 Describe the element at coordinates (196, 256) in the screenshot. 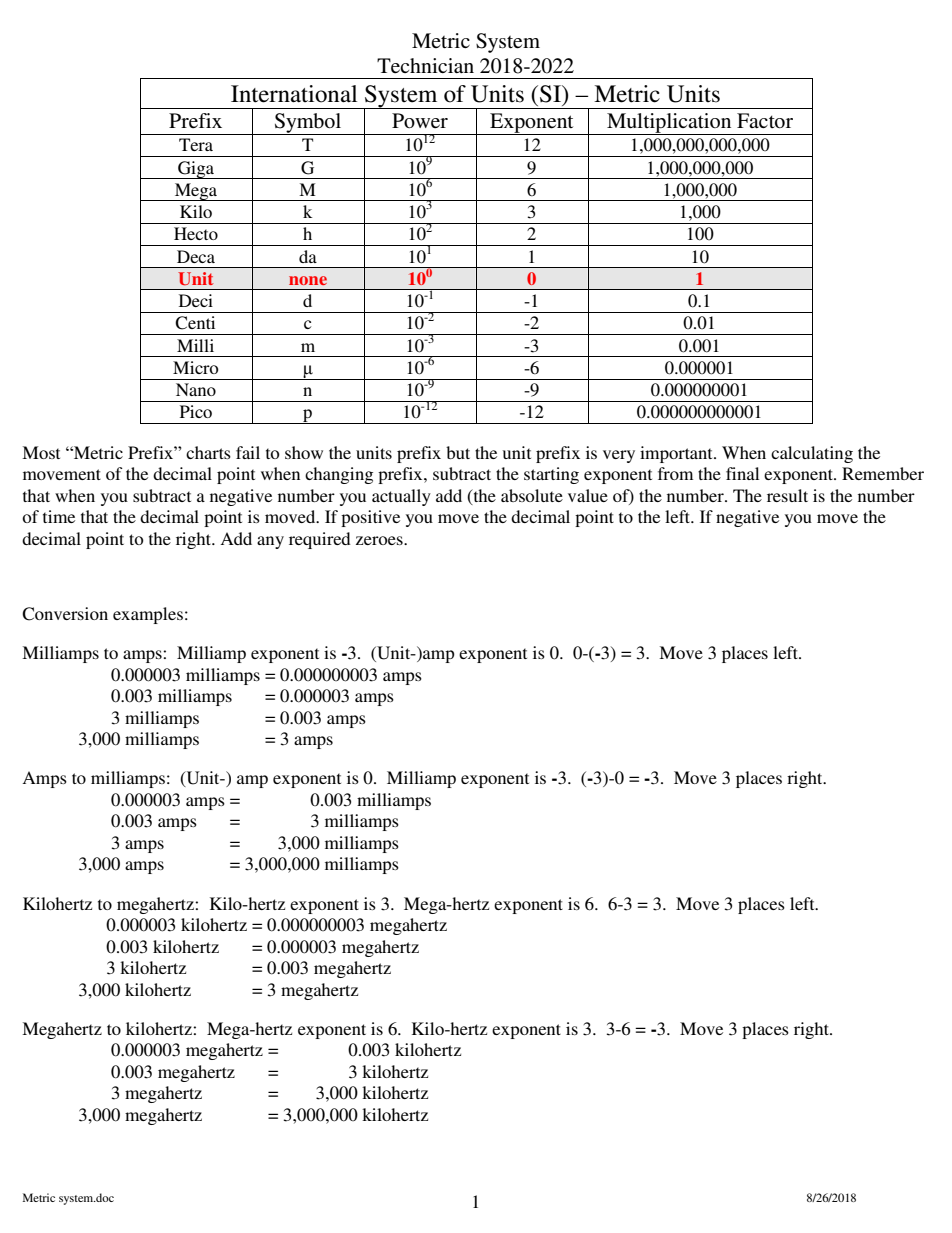

I see `Deca` at that location.
